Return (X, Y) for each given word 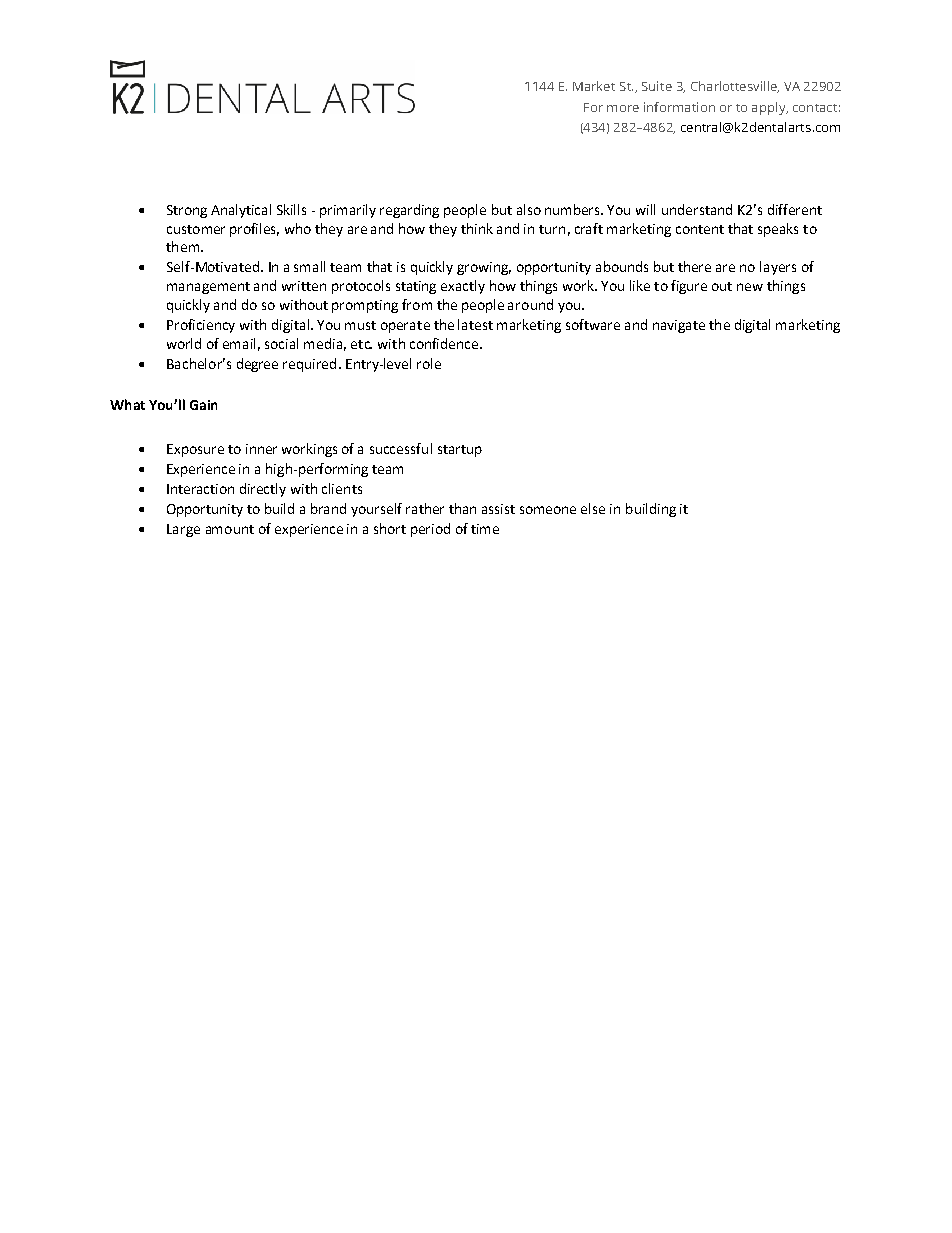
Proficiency (201, 326)
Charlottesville (735, 87)
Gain (203, 405)
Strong (187, 211)
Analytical (241, 211)
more (623, 108)
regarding (409, 211)
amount (230, 529)
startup (460, 451)
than (462, 508)
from (417, 304)
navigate (679, 326)
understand (697, 209)
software (593, 324)
